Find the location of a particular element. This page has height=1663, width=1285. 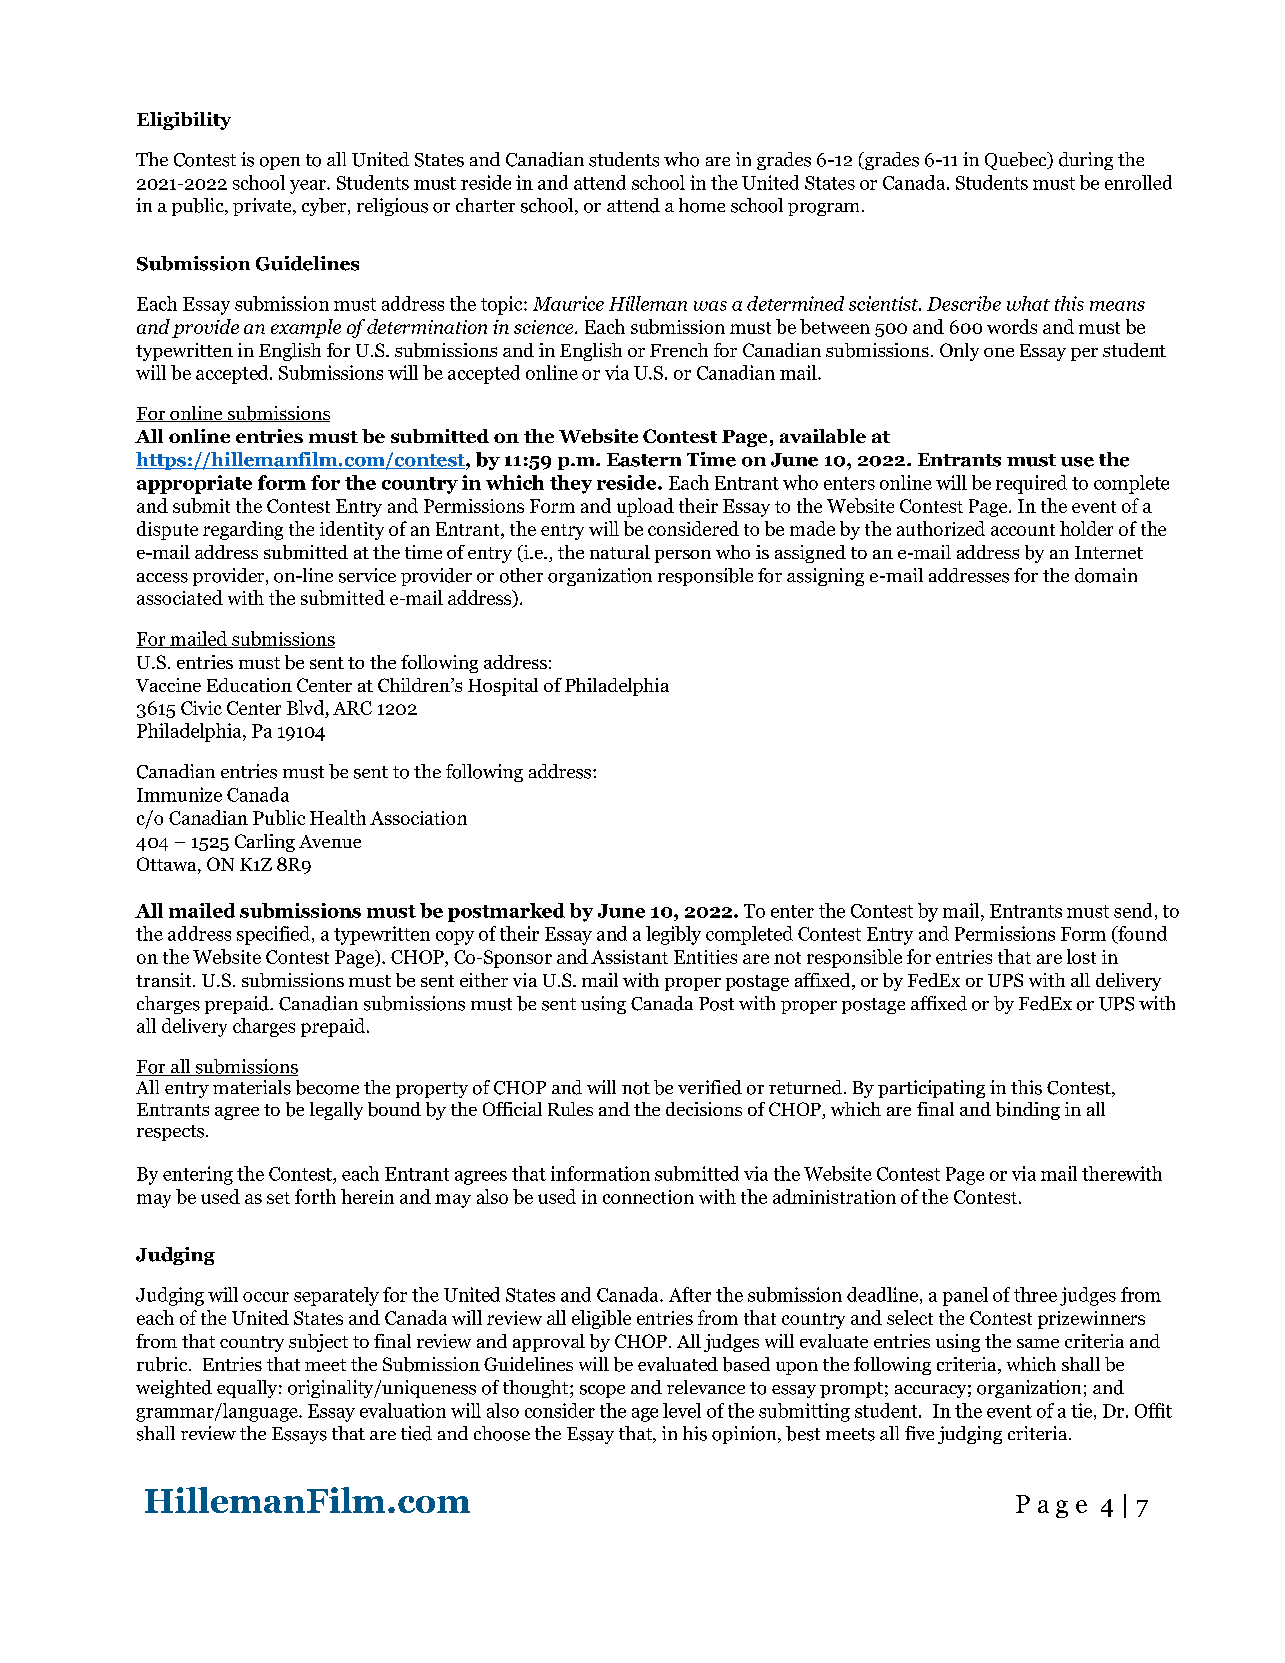

Quebec is located at coordinates (1017, 161).
